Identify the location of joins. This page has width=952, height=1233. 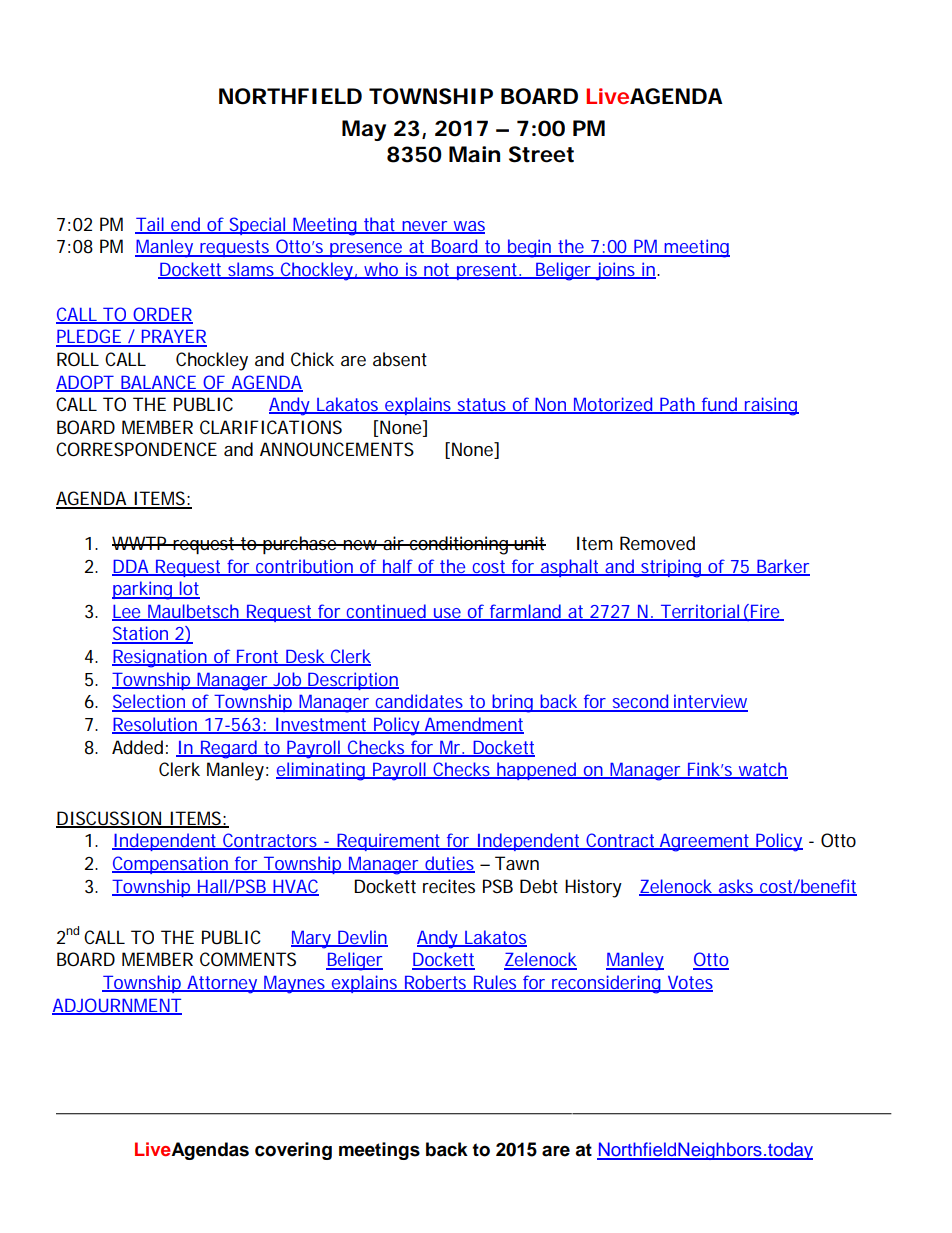
(615, 271).
